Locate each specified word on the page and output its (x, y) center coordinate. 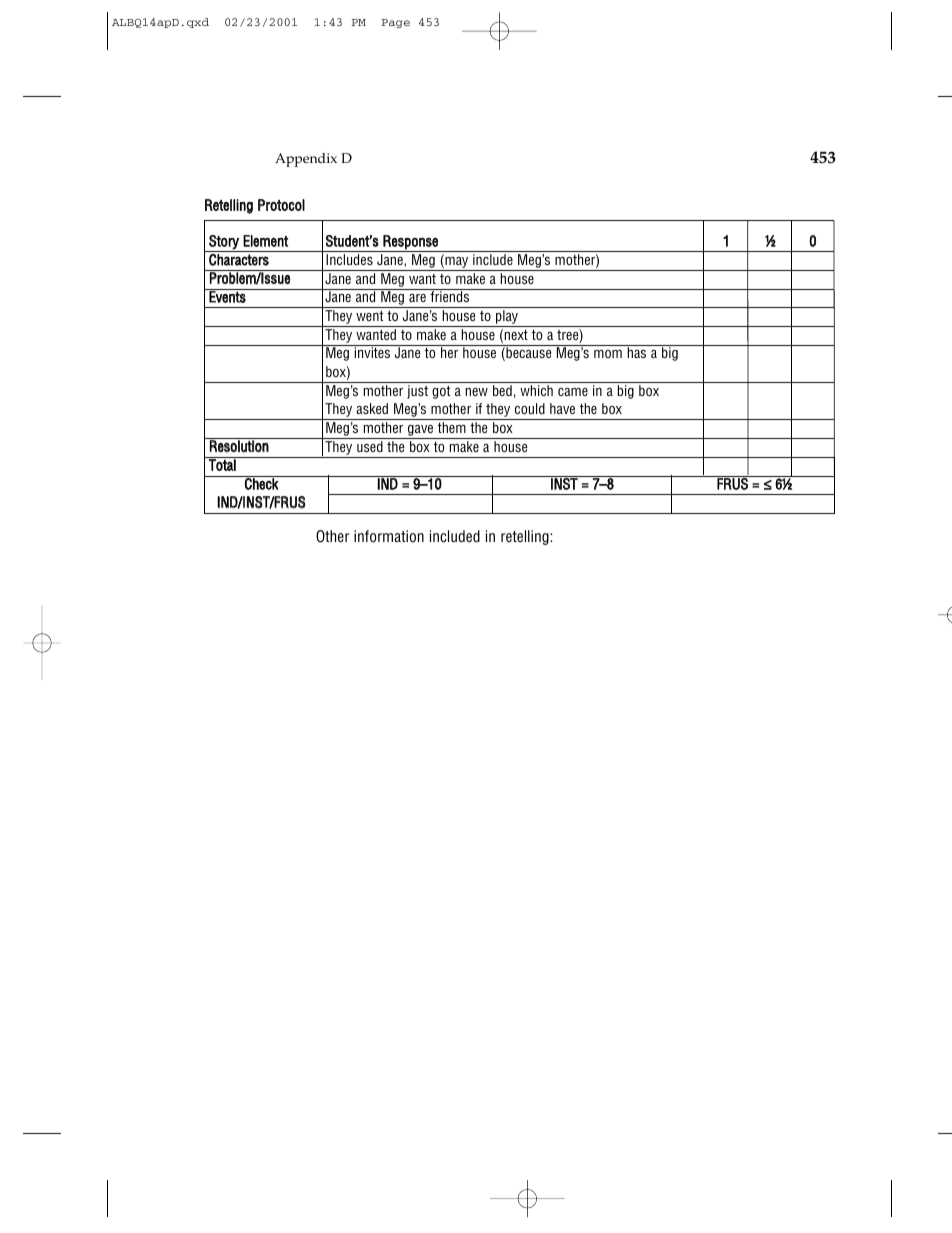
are (417, 298)
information (389, 536)
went (369, 316)
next (516, 335)
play (507, 318)
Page (396, 23)
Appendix (306, 160)
